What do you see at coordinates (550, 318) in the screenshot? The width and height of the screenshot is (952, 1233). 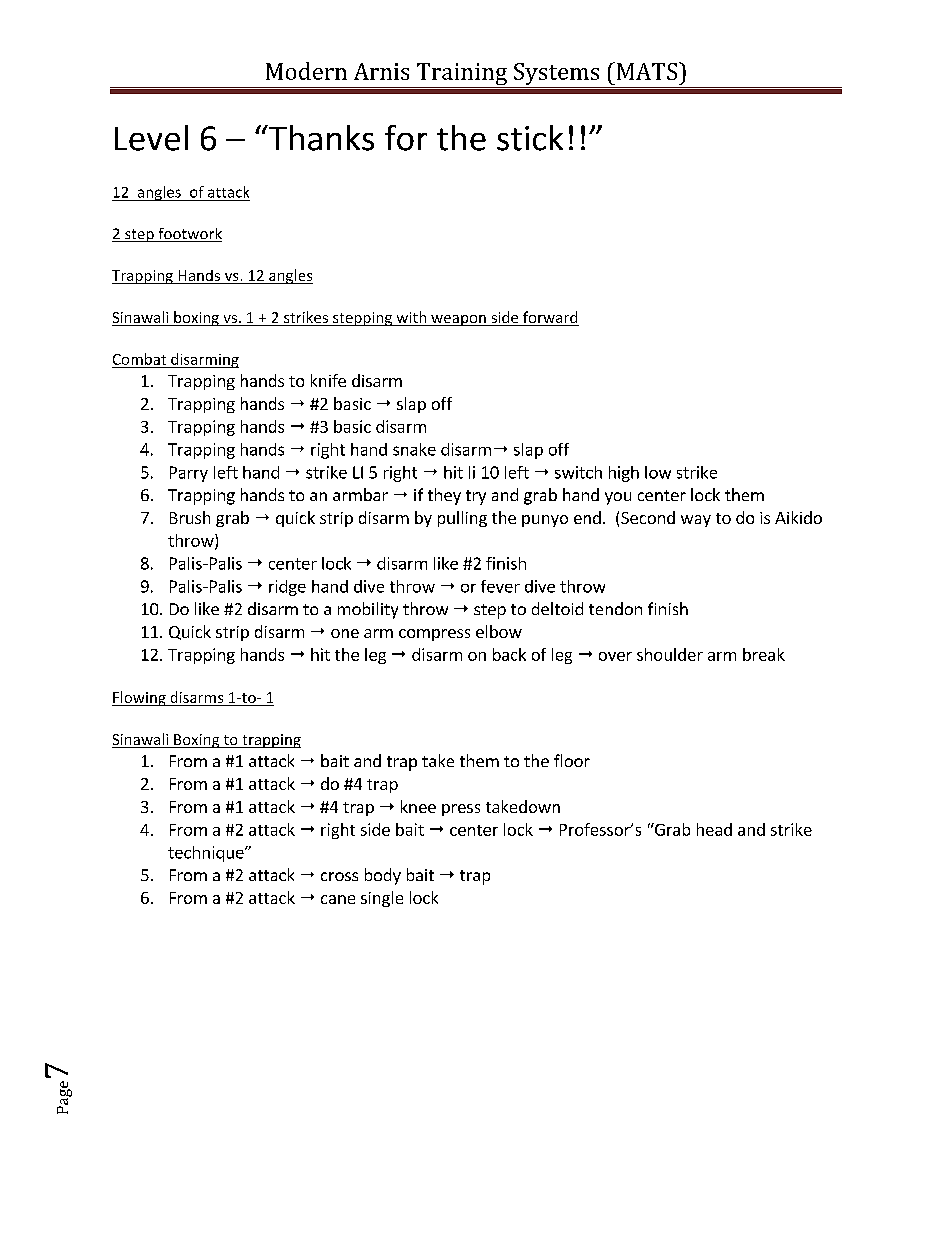 I see `forward` at bounding box center [550, 318].
